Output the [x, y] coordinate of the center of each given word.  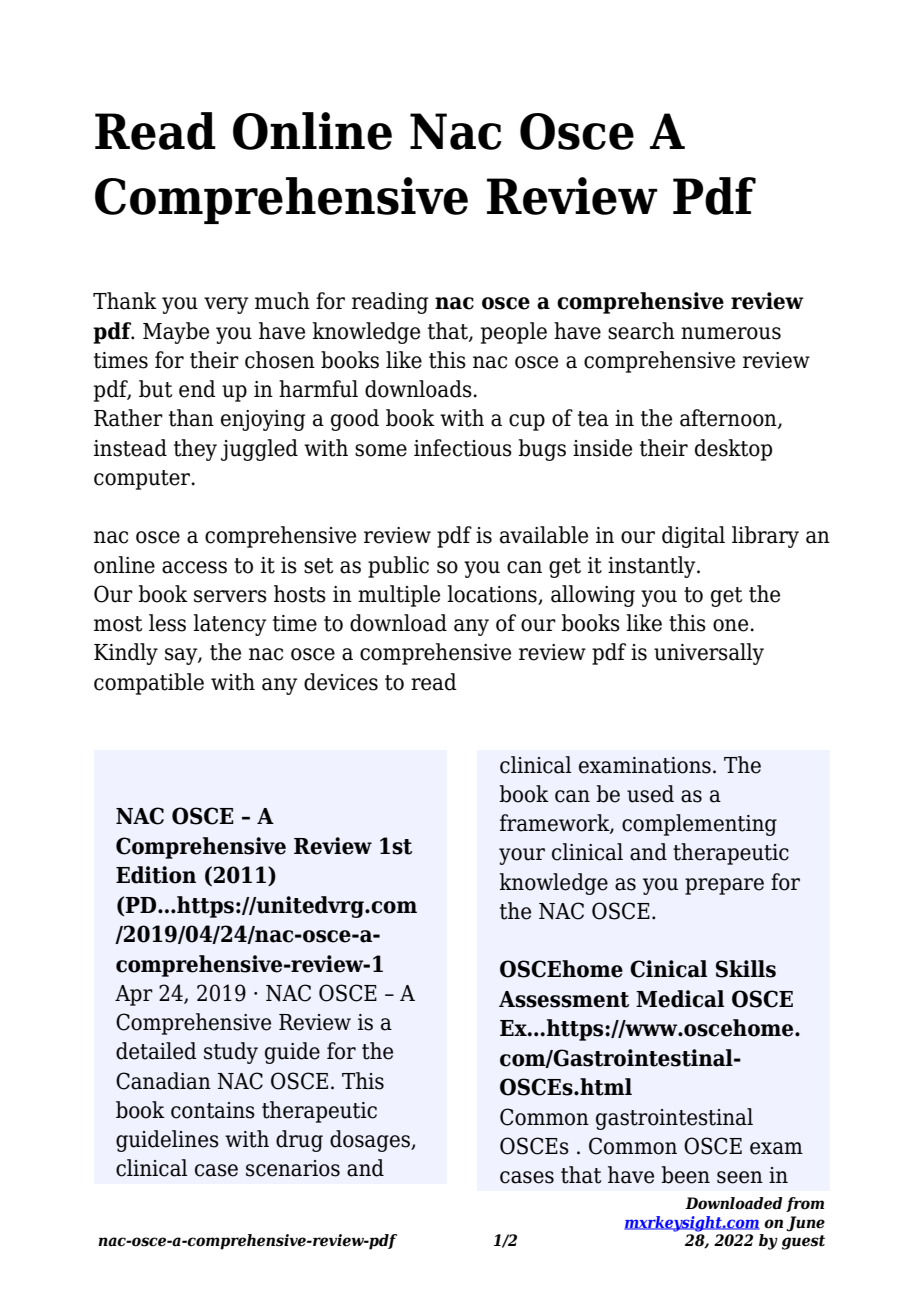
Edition [156, 875]
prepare [724, 886]
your [522, 856]
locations [493, 595]
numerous [731, 333]
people [514, 333]
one [730, 625]
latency [229, 625]
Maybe [176, 333]
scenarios [293, 1168]
